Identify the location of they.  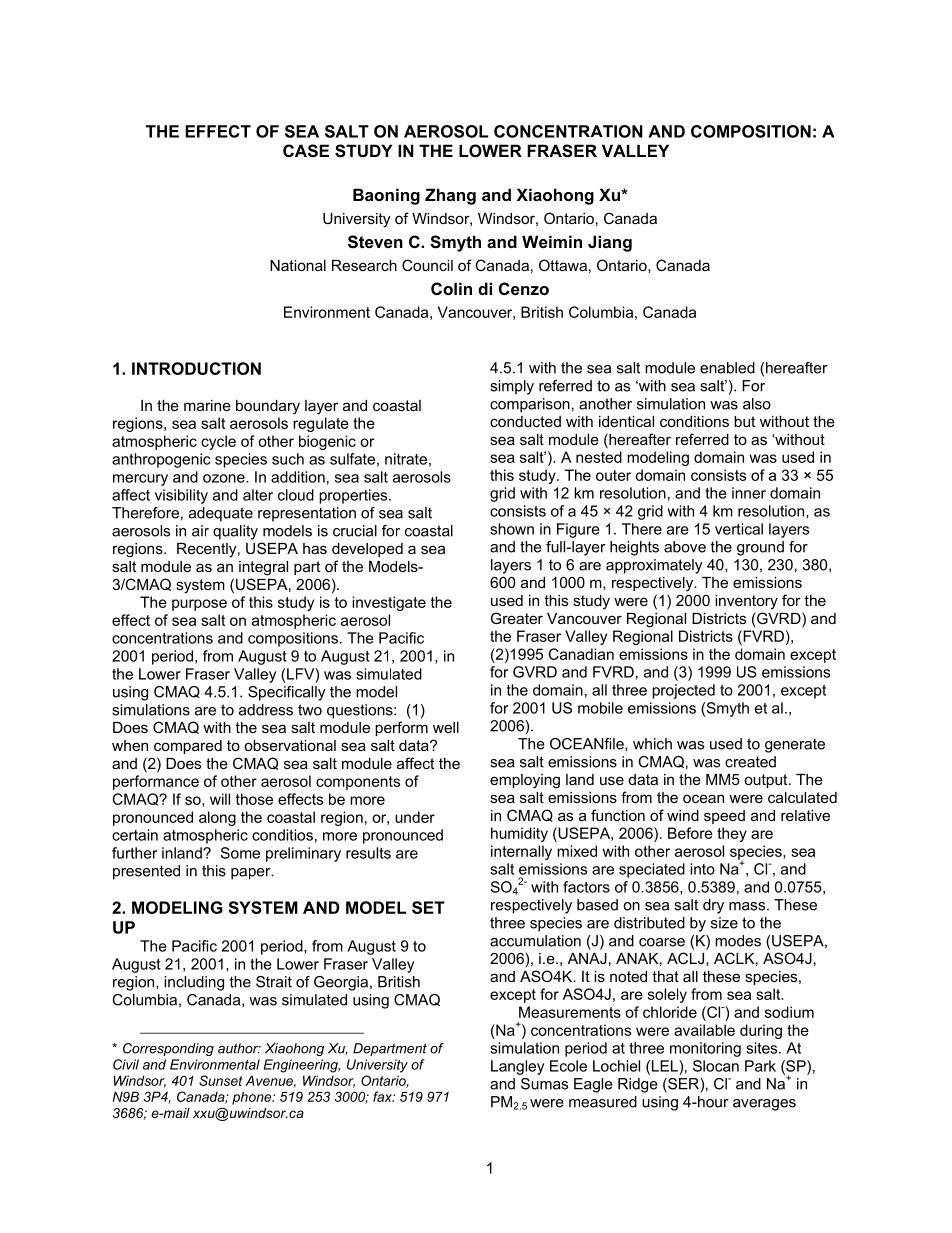
(732, 834).
